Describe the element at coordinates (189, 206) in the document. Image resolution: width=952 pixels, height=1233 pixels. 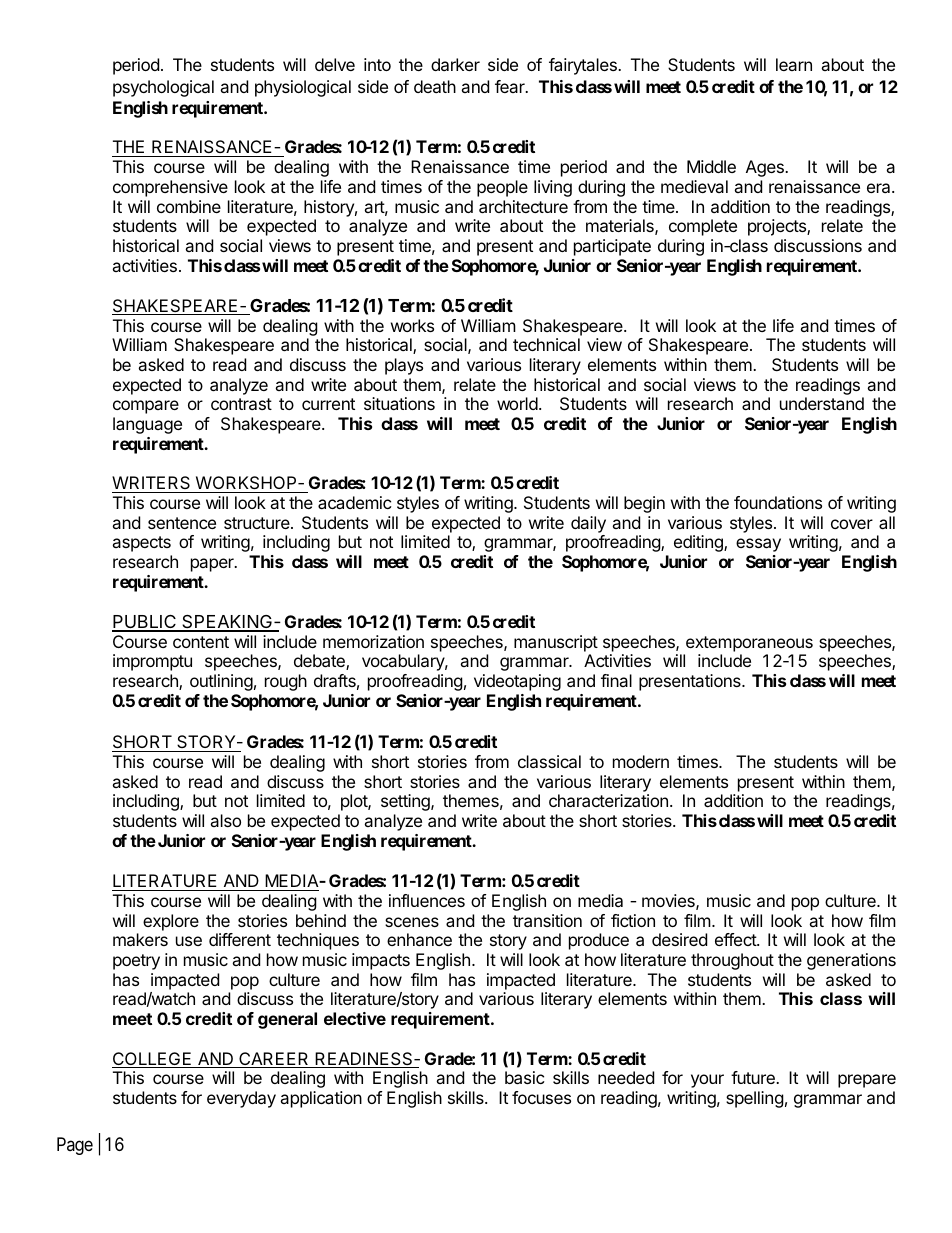
I see `combine` at that location.
